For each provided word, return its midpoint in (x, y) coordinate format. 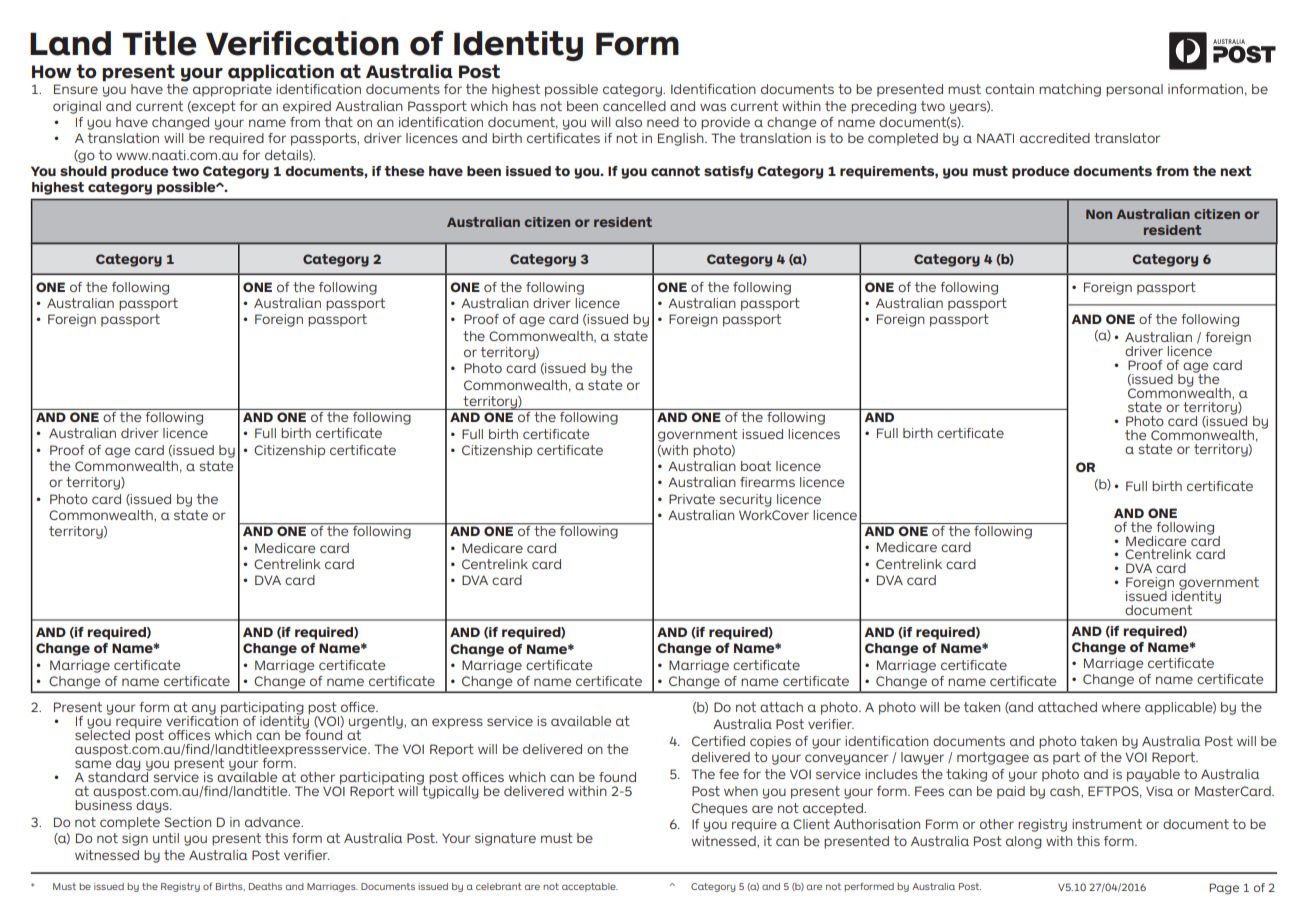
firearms (767, 482)
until (166, 838)
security (745, 500)
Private (692, 499)
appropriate (232, 90)
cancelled (634, 106)
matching (1070, 90)
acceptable (590, 887)
